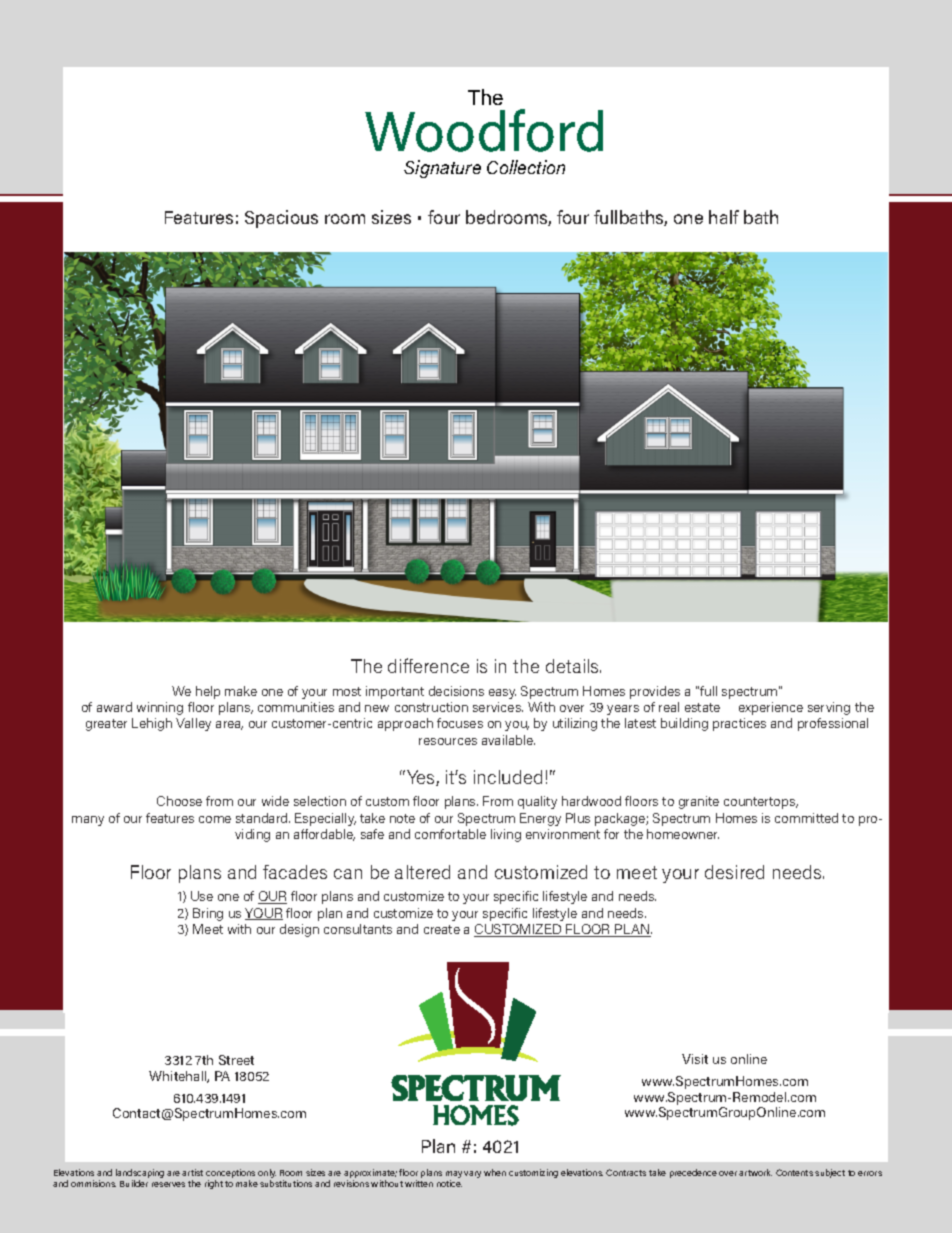 The width and height of the page is (952, 1233). What do you see at coordinates (192, 1172) in the page?
I see `artist` at bounding box center [192, 1172].
